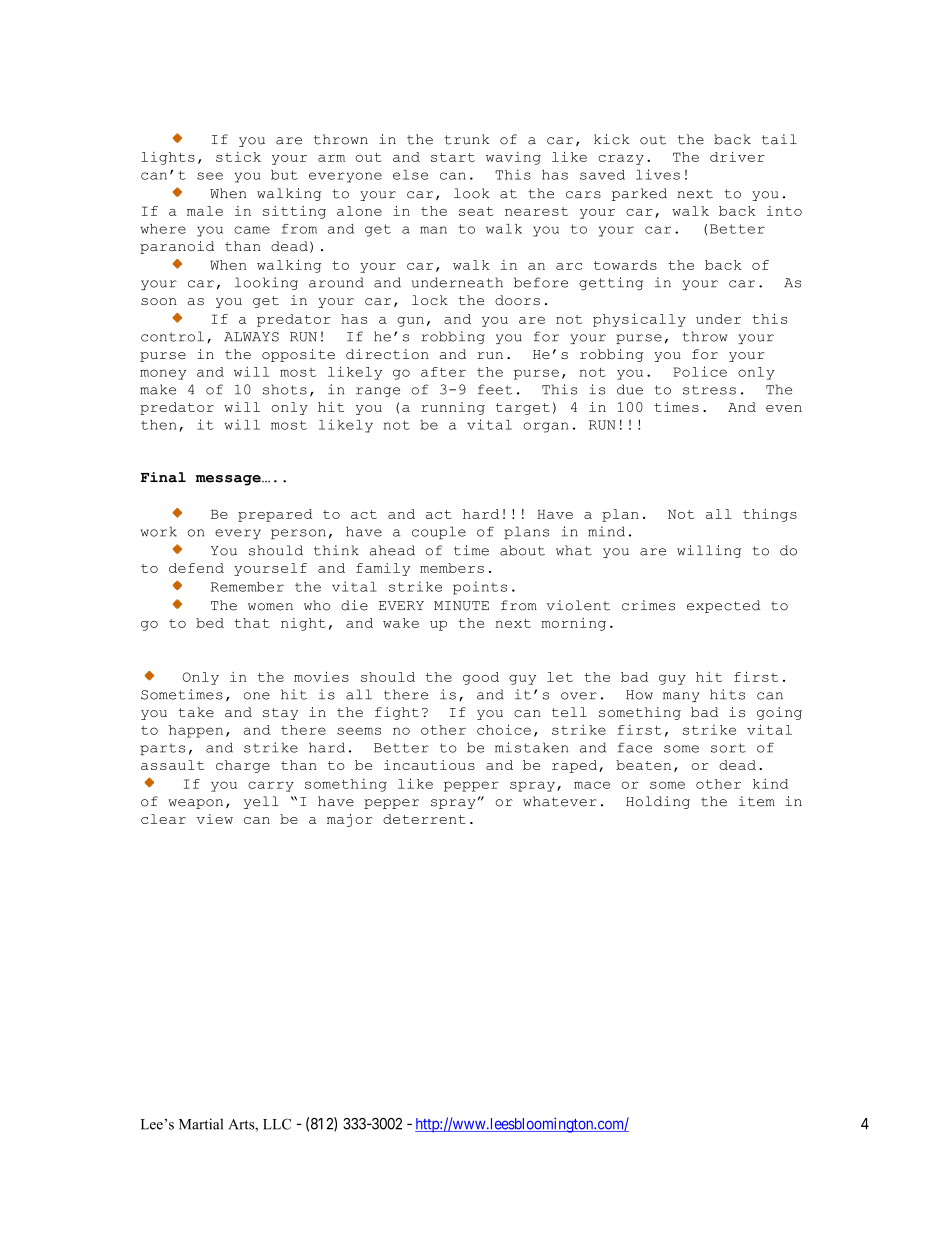 This screenshot has height=1233, width=952. Describe the element at coordinates (453, 408) in the screenshot. I see `running` at that location.
